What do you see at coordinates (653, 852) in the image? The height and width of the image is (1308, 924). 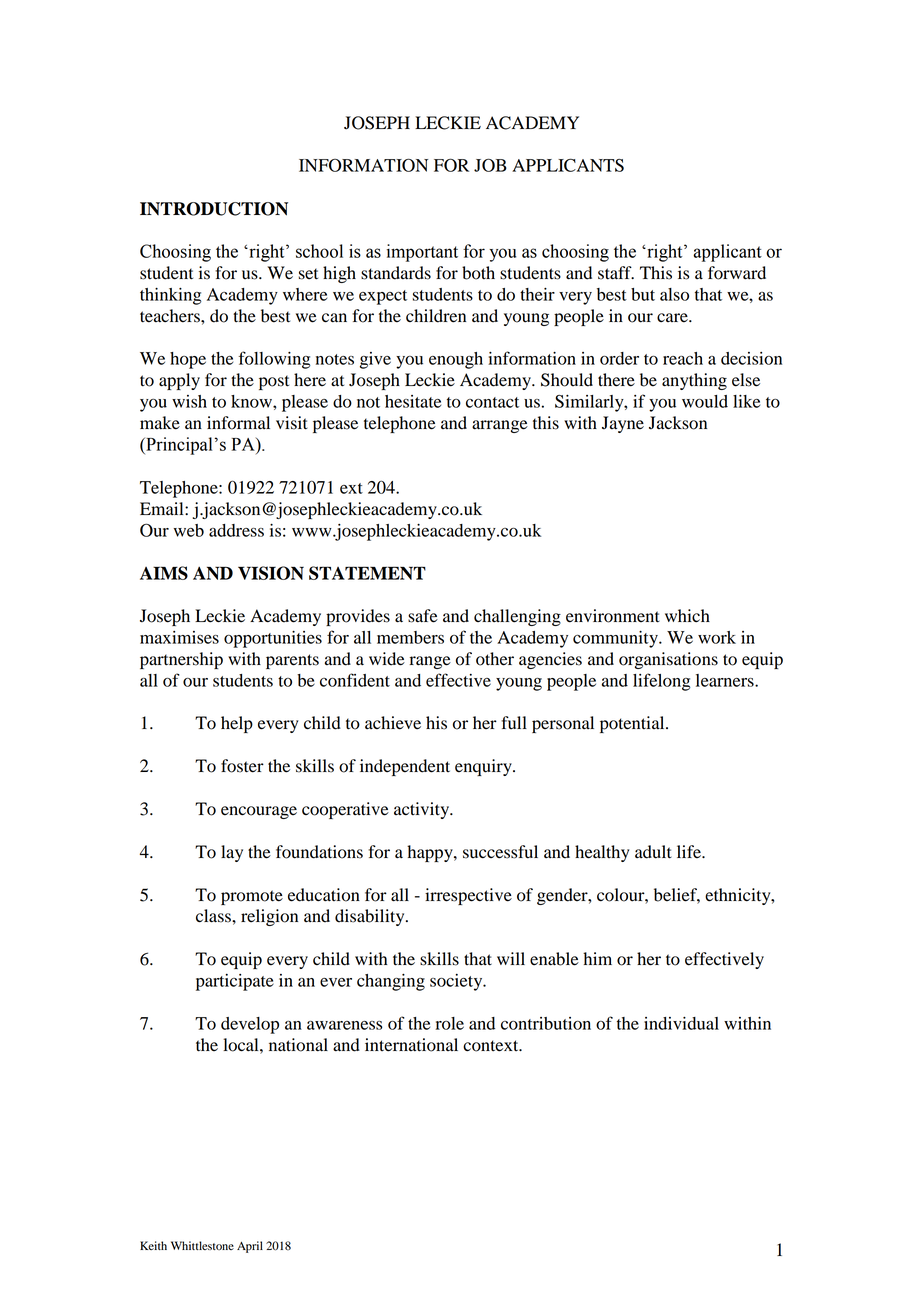 I see `adult` at bounding box center [653, 852].
